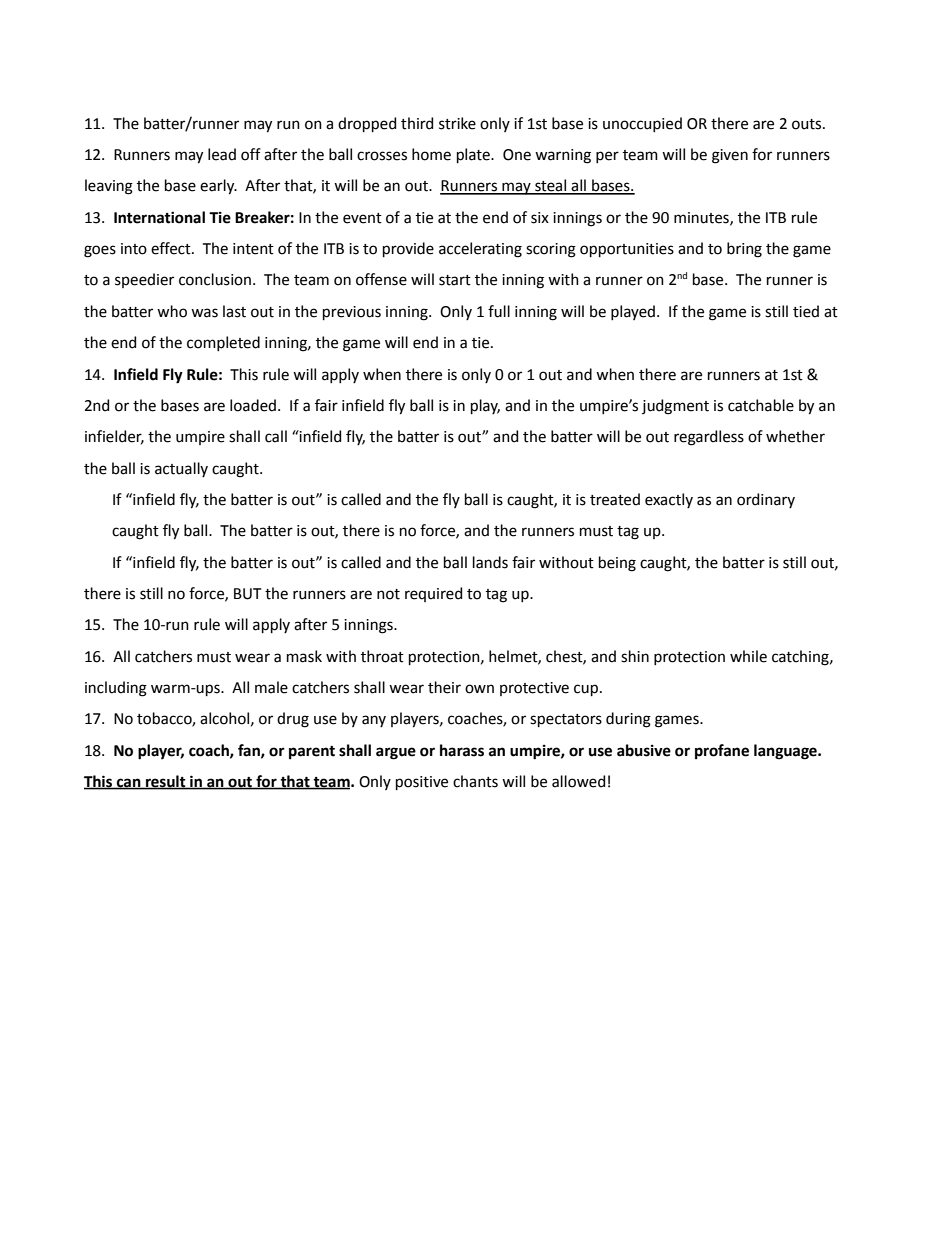  What do you see at coordinates (722, 751) in the screenshot?
I see `profane` at bounding box center [722, 751].
